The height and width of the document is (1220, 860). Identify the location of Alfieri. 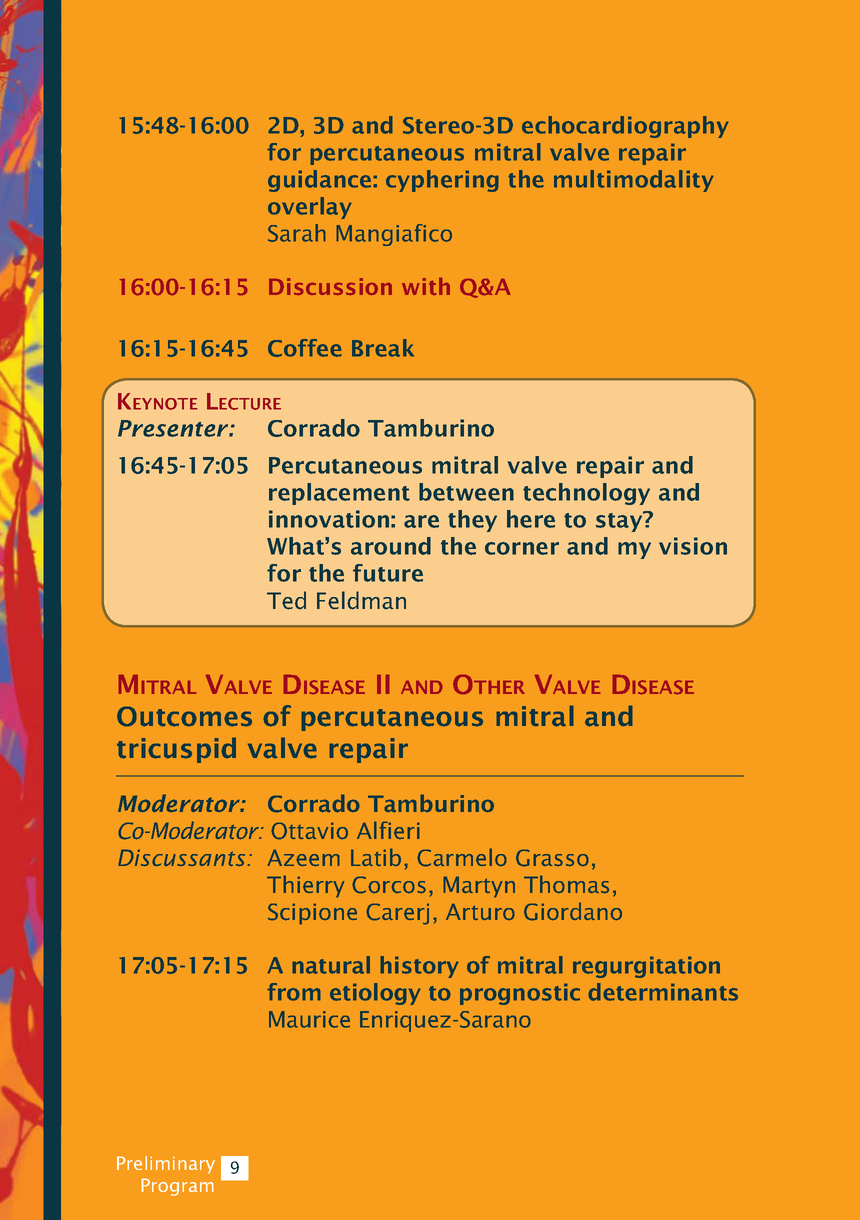
(388, 830).
